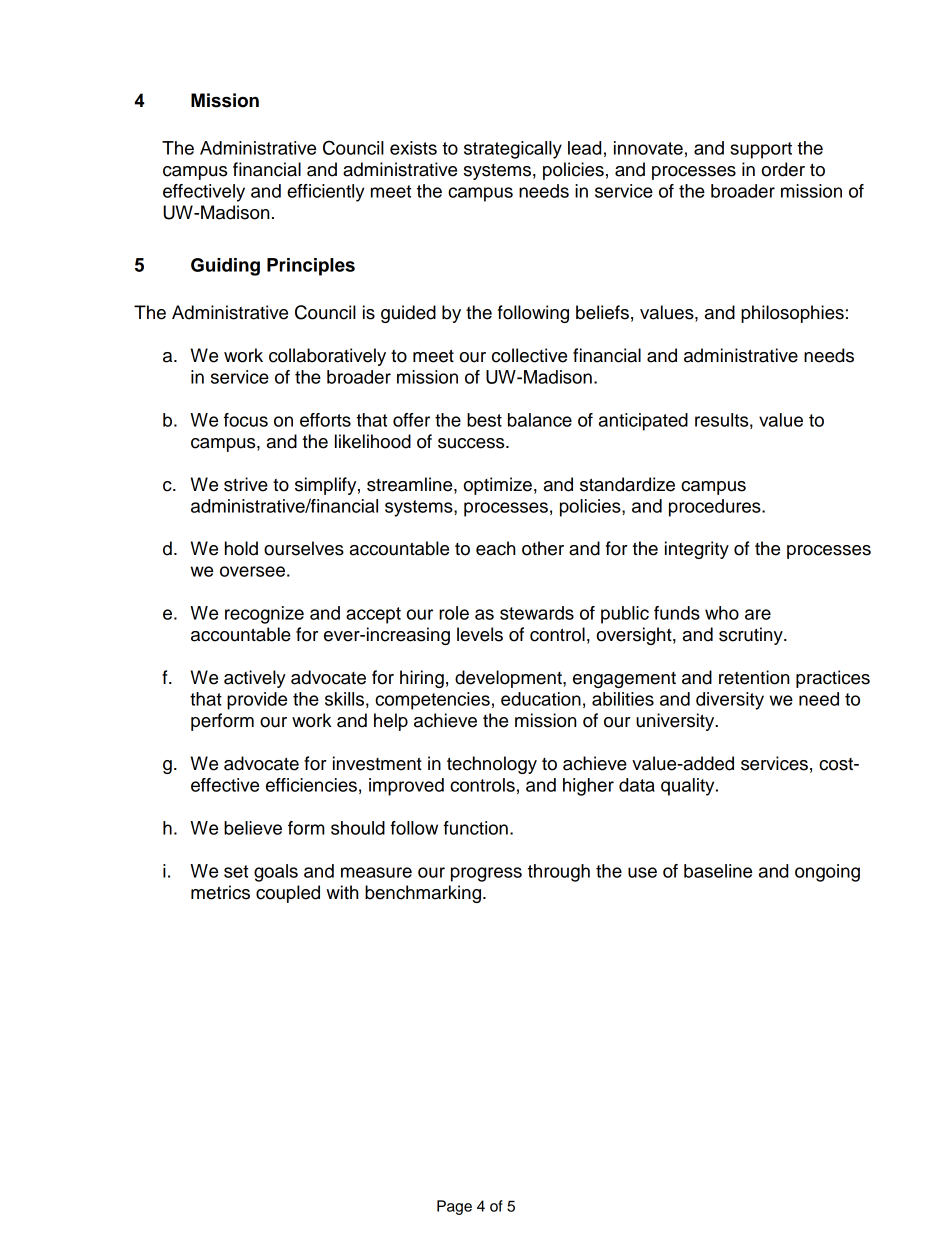 This screenshot has height=1233, width=952. I want to click on efficiently, so click(326, 193).
